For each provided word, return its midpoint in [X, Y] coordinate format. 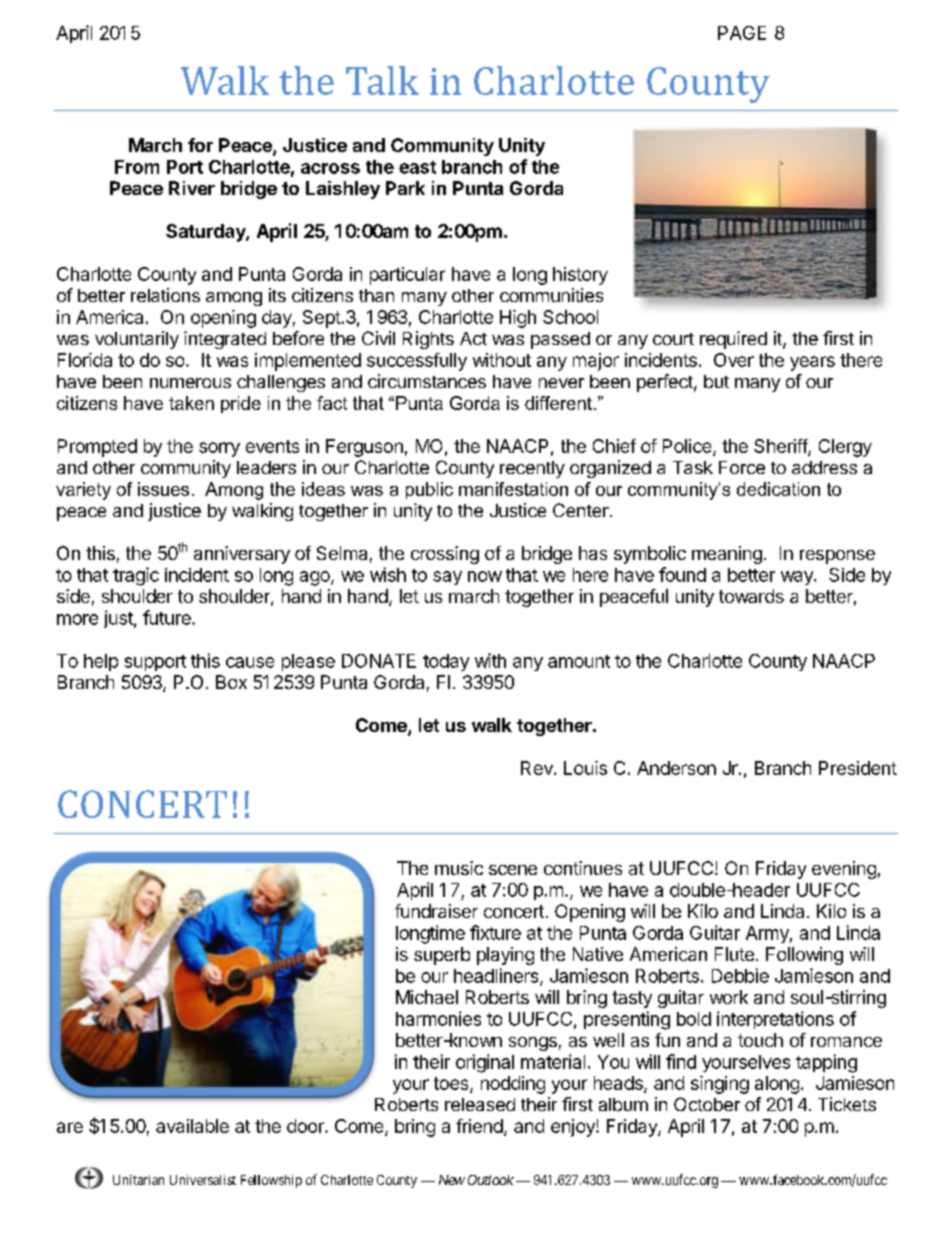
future [168, 617]
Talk [382, 80]
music [459, 868]
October [707, 1104]
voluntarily [137, 340]
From [137, 167]
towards [751, 596]
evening [844, 870]
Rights [428, 340]
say [447, 578]
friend [479, 1126]
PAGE [742, 33]
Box [231, 682]
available [192, 1126]
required [733, 340]
